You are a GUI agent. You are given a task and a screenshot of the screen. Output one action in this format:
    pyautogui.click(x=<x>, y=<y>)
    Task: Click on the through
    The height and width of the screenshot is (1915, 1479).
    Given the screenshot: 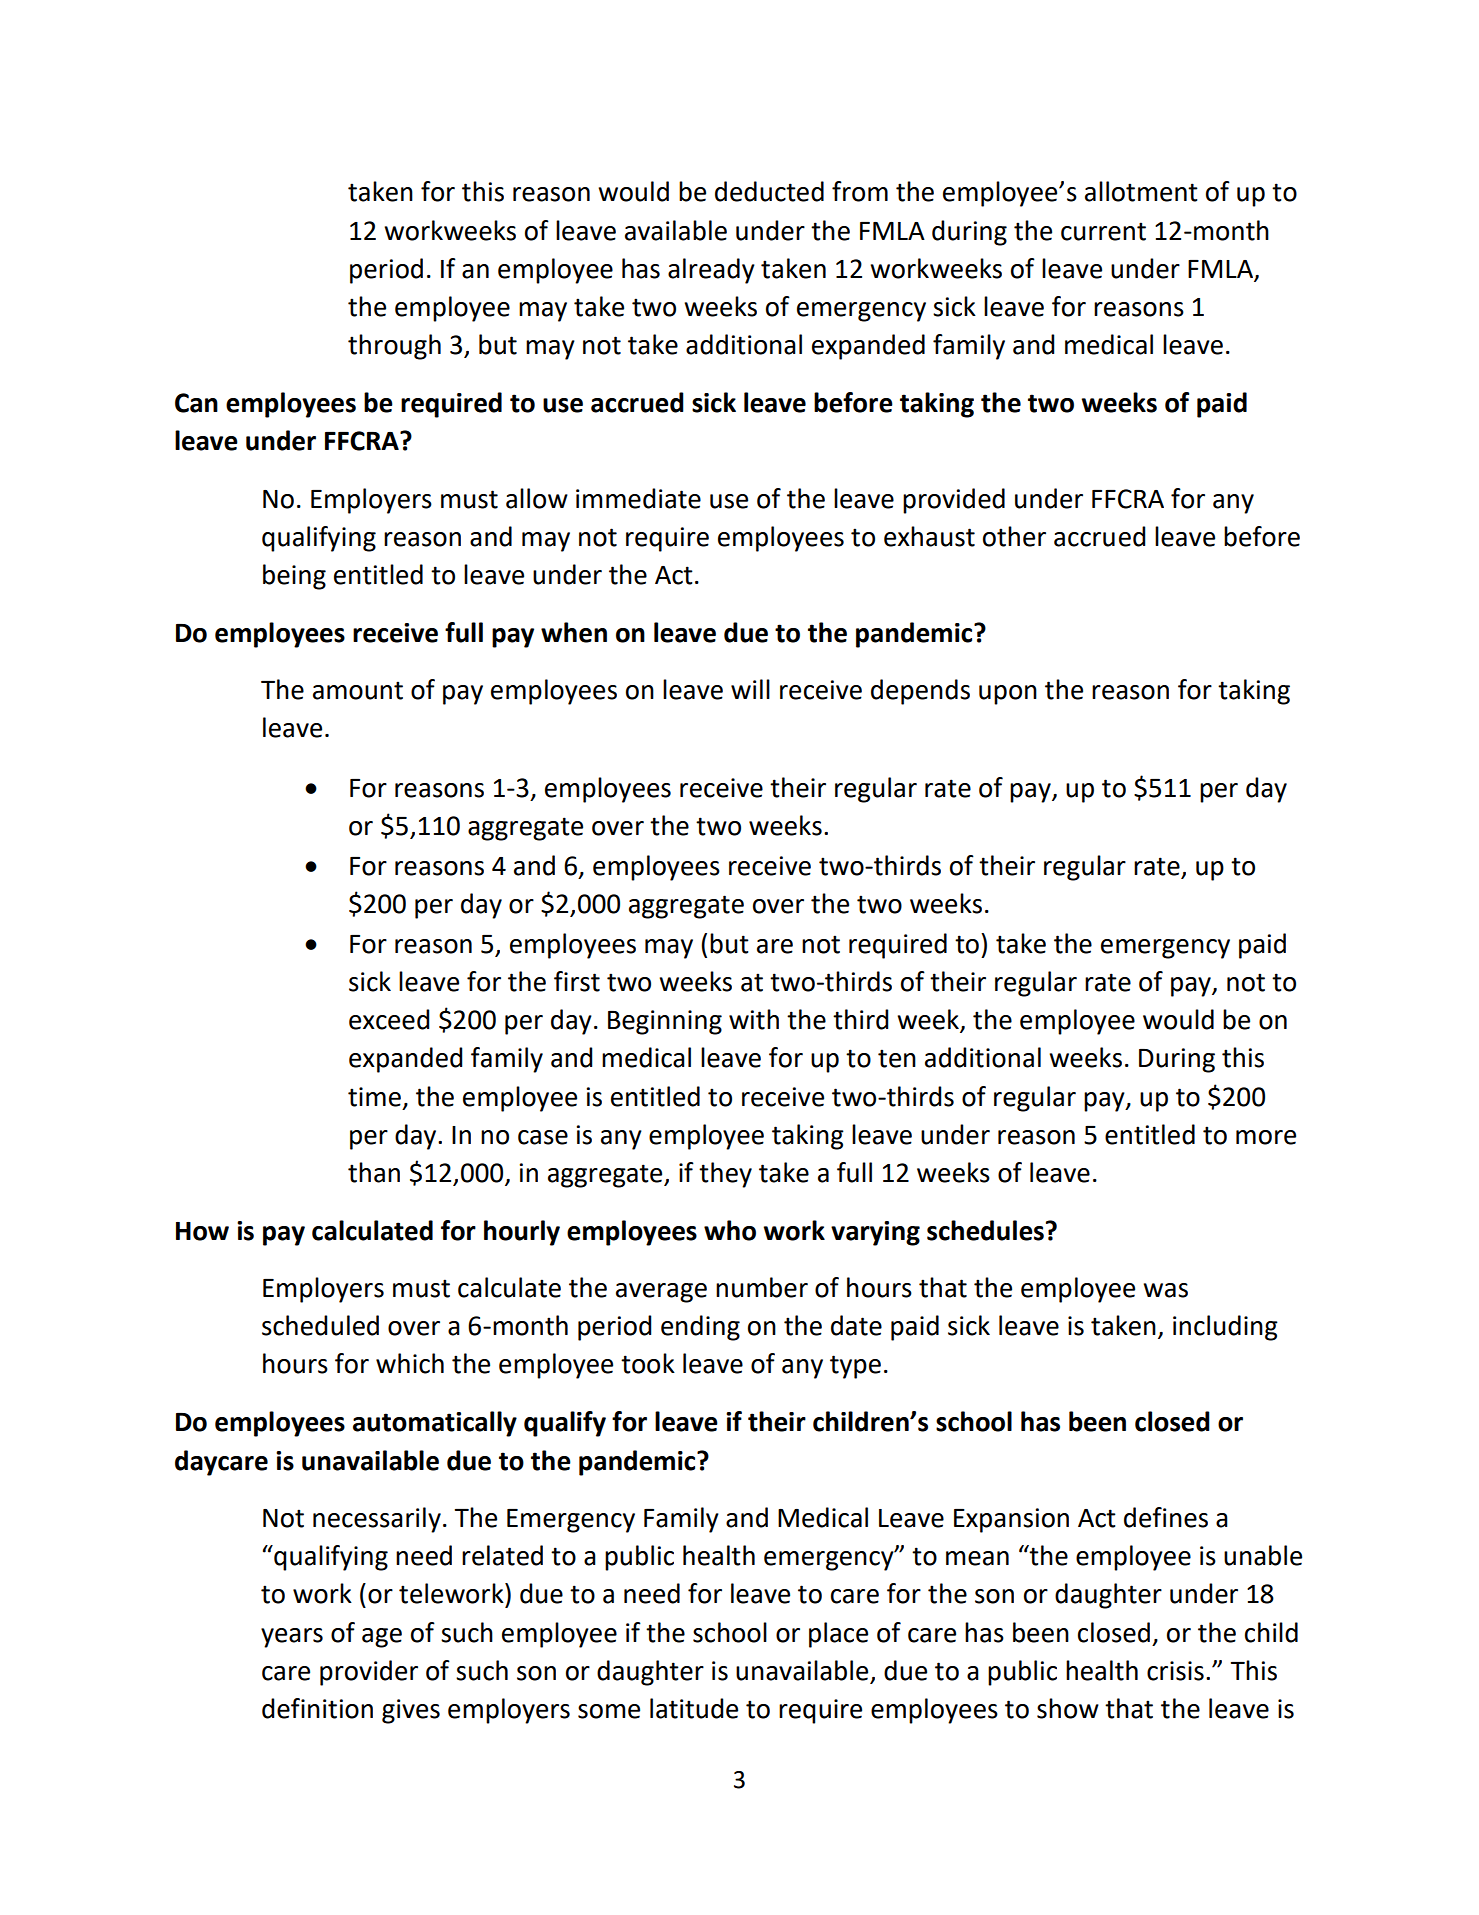 What is the action you would take?
    pyautogui.click(x=394, y=347)
